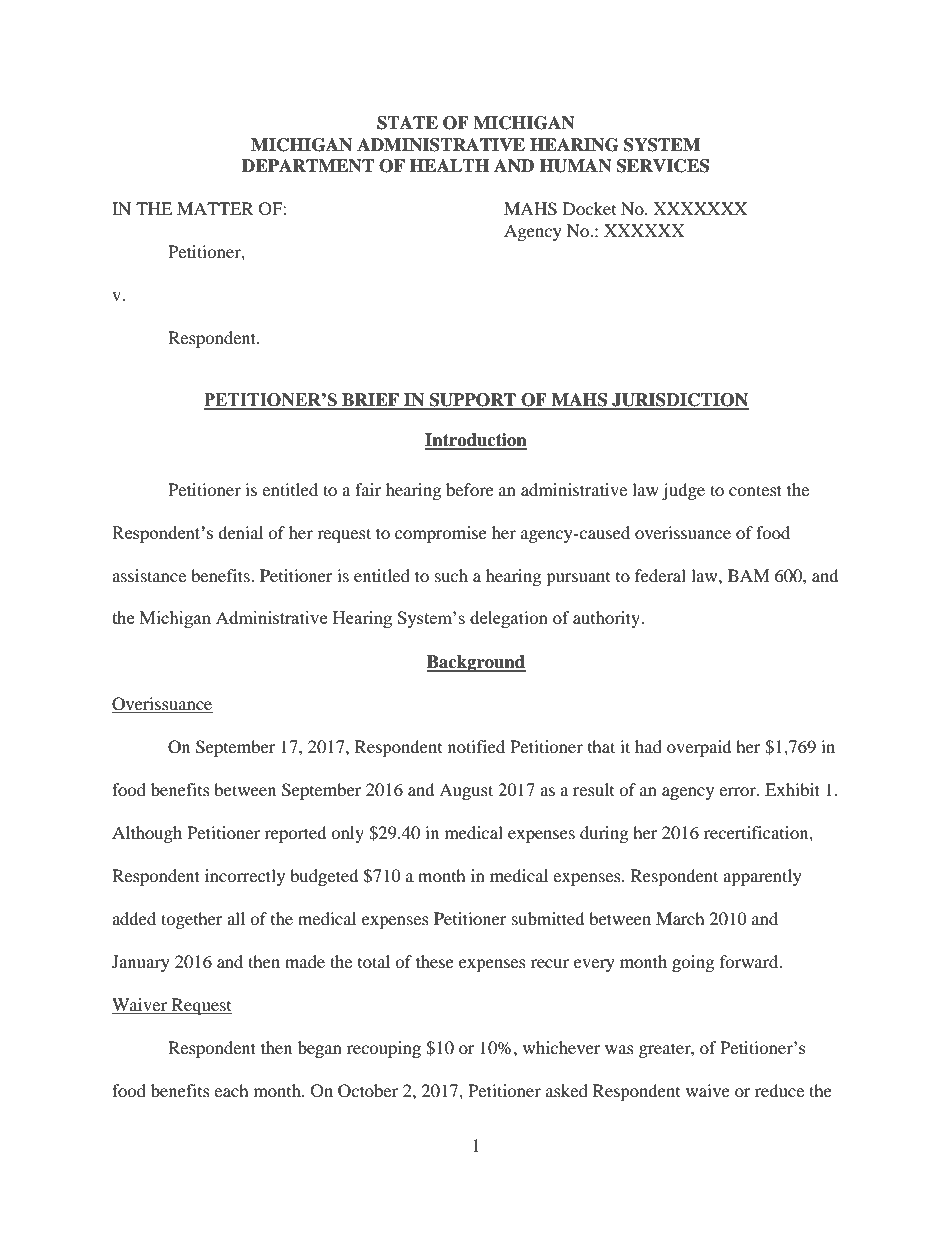  Describe the element at coordinates (149, 575) in the image. I see `assistance` at that location.
